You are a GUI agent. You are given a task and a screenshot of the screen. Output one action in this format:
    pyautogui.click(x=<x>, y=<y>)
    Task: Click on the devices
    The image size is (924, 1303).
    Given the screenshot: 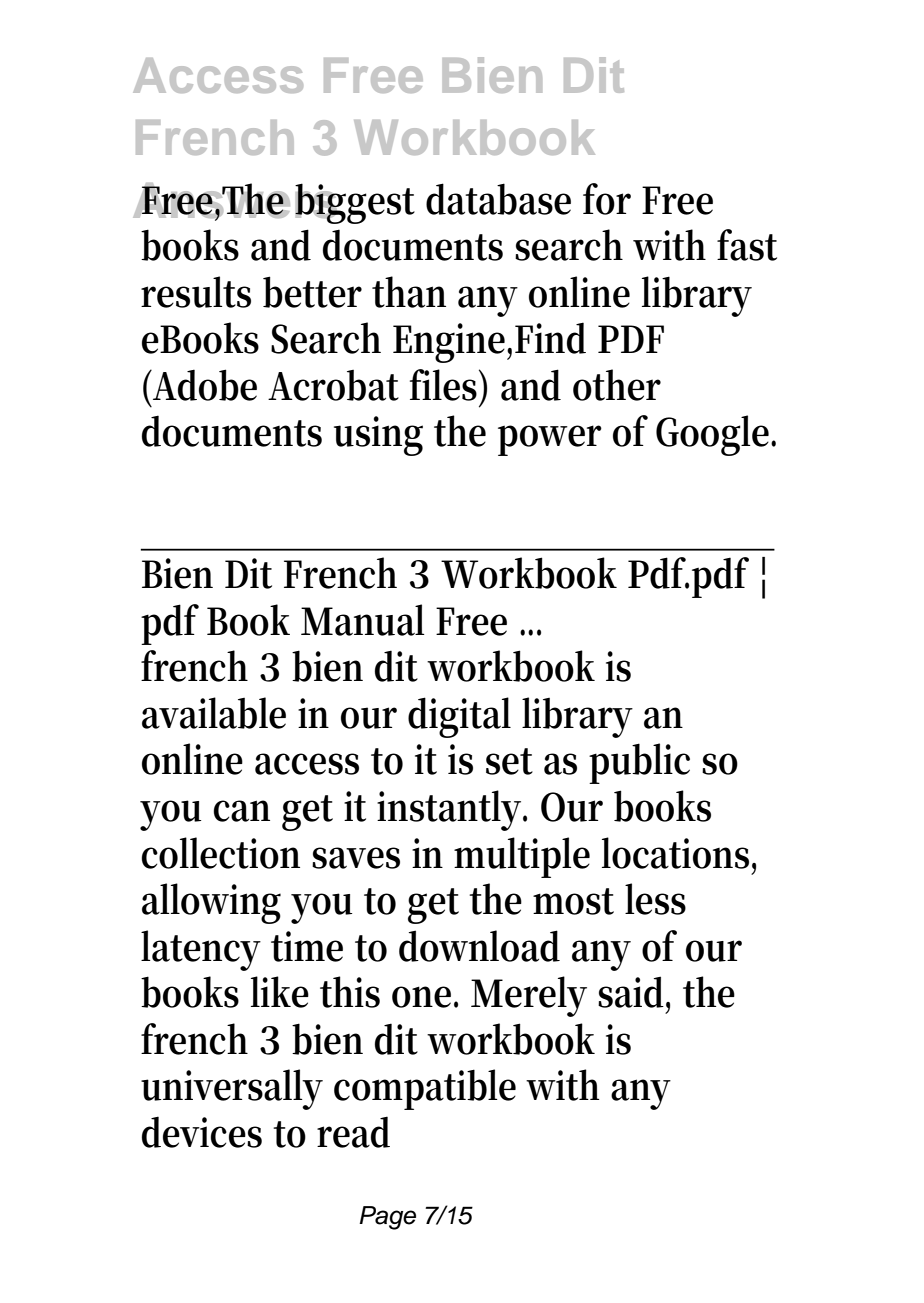 What is the action you would take?
    pyautogui.click(x=202, y=1132)
